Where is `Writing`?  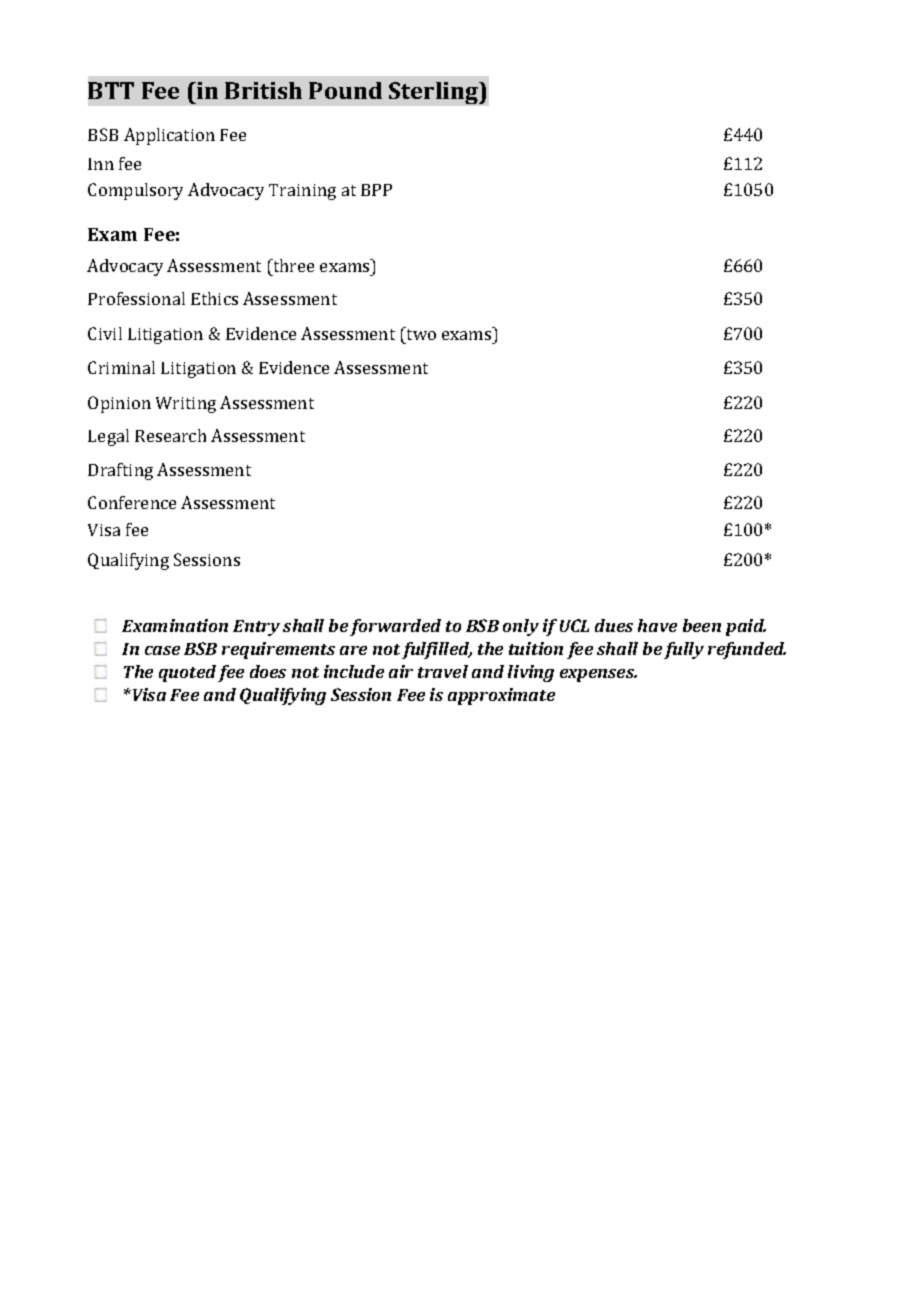 Writing is located at coordinates (186, 405).
